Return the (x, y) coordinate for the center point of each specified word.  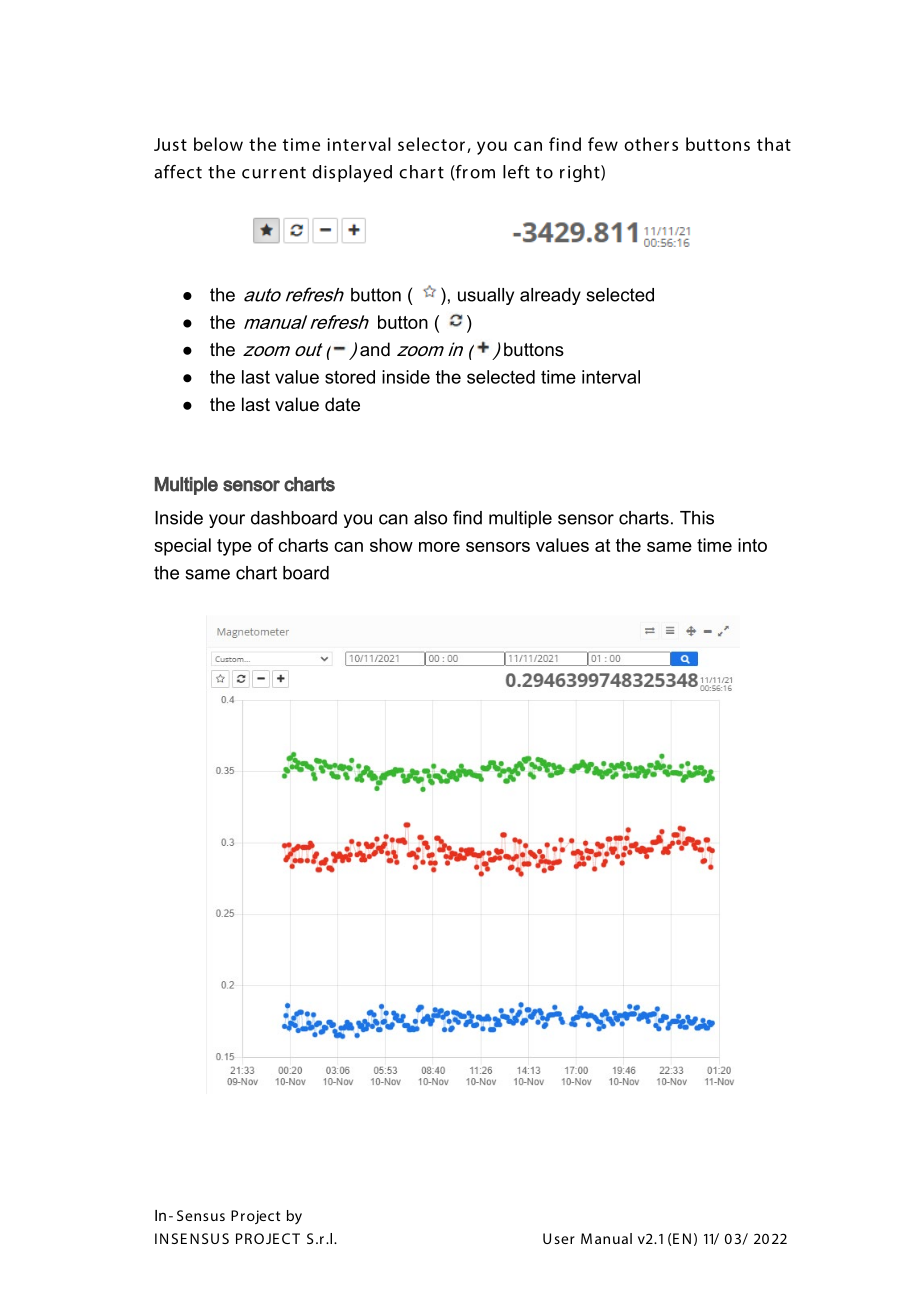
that (774, 144)
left (516, 172)
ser (564, 1240)
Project (255, 1217)
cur (255, 174)
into (752, 545)
